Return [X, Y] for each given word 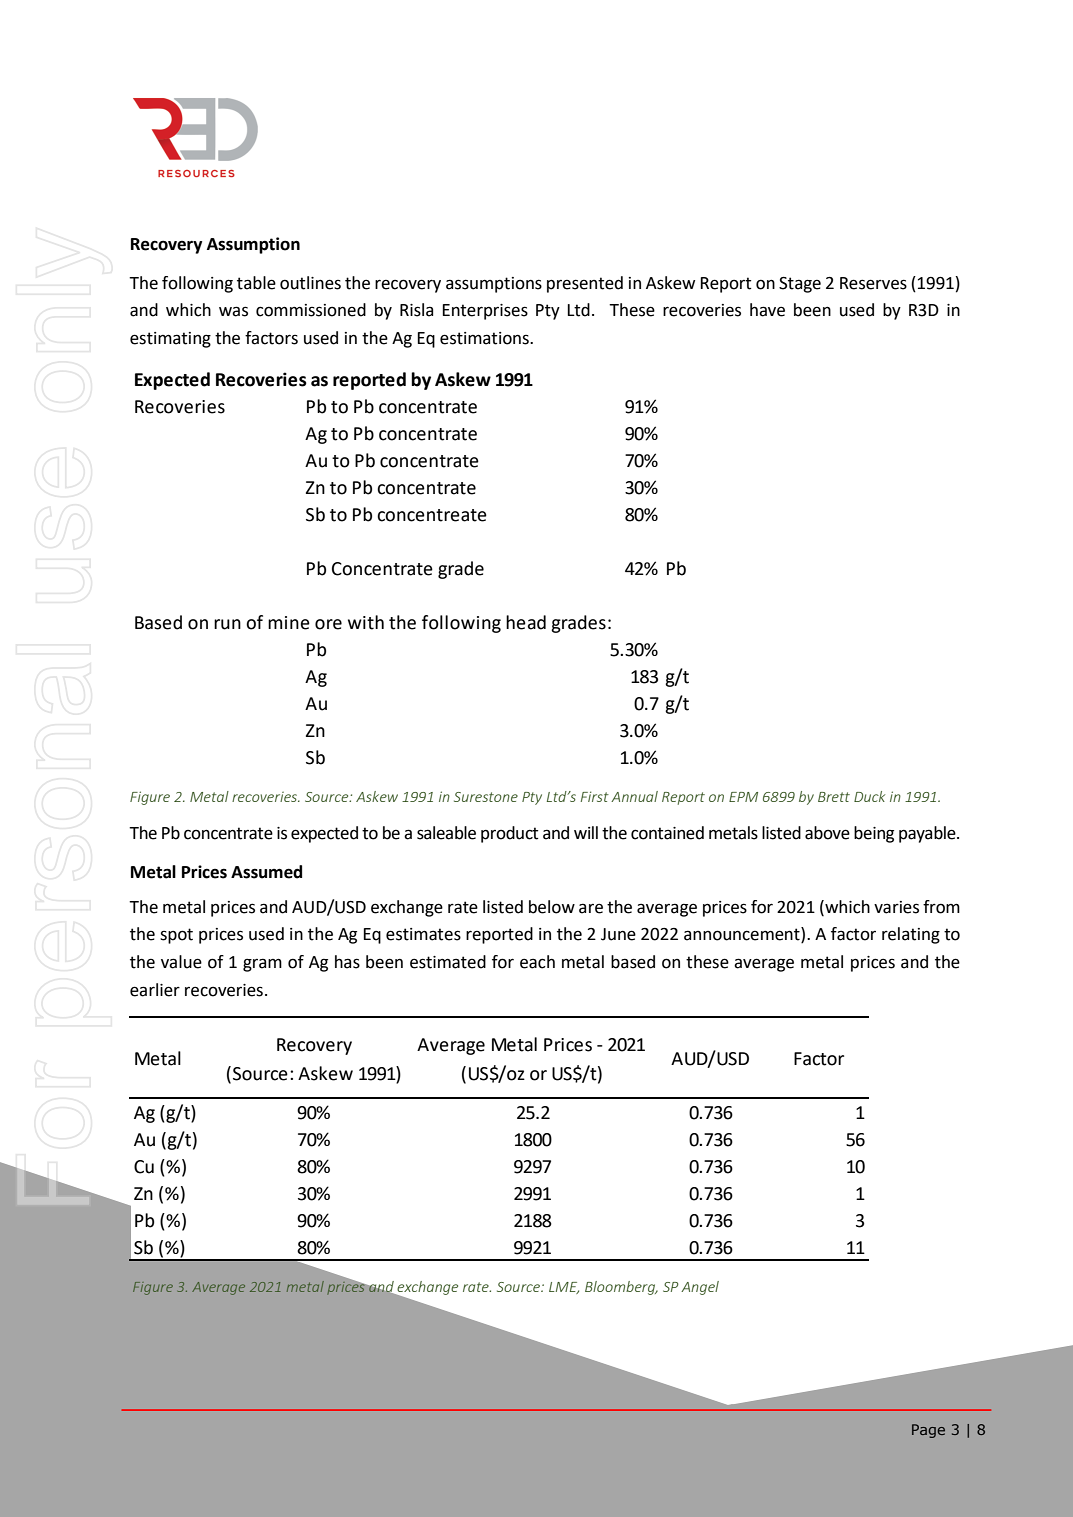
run [227, 624]
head [526, 622]
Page [928, 1431]
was [233, 311]
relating [911, 935]
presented [585, 284]
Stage [800, 285]
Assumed [266, 872]
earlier [155, 990]
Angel [700, 1288]
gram [262, 965]
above [827, 833]
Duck [869, 796]
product [509, 834]
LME [564, 1288]
